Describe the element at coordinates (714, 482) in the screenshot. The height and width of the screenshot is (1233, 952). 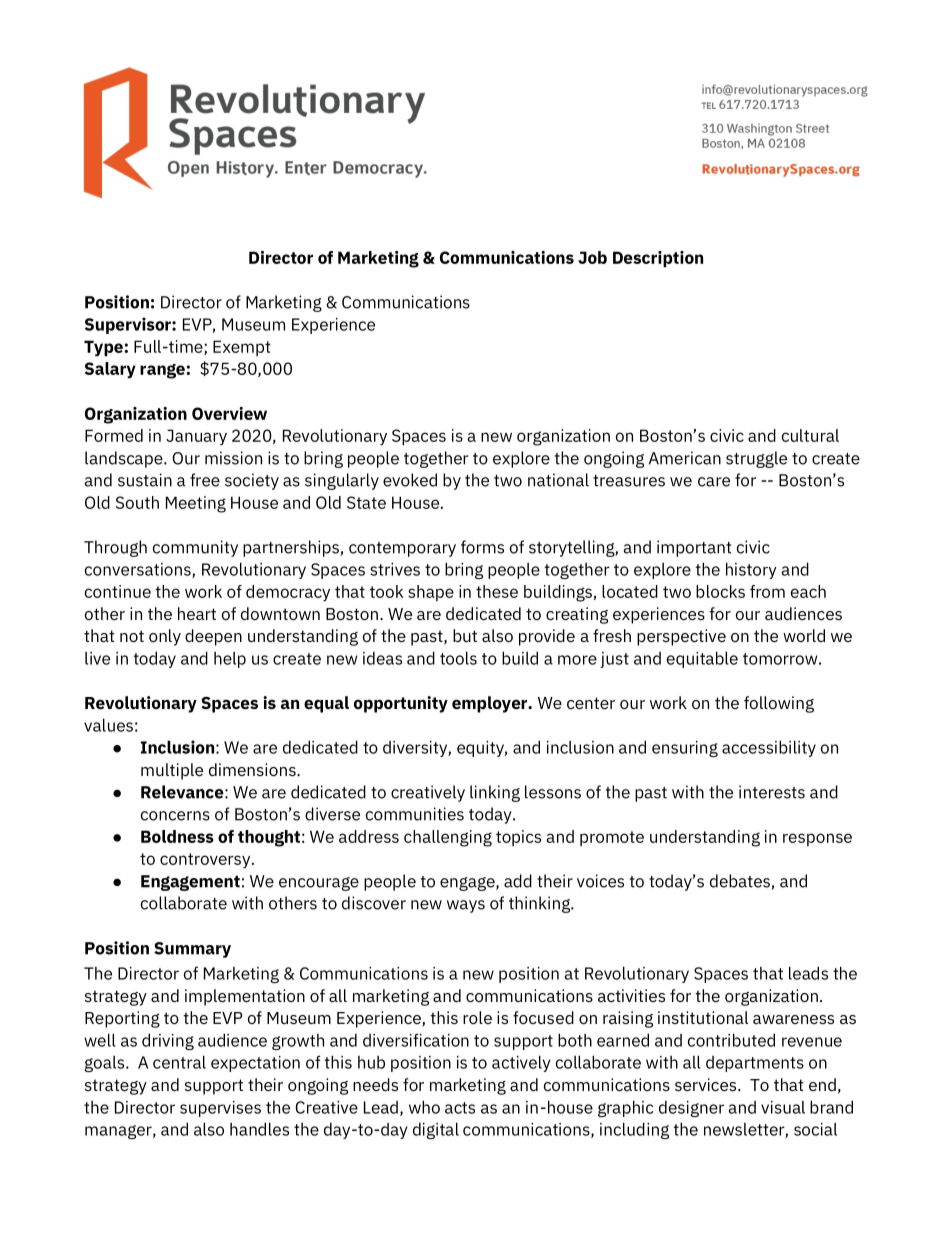
I see `care` at that location.
